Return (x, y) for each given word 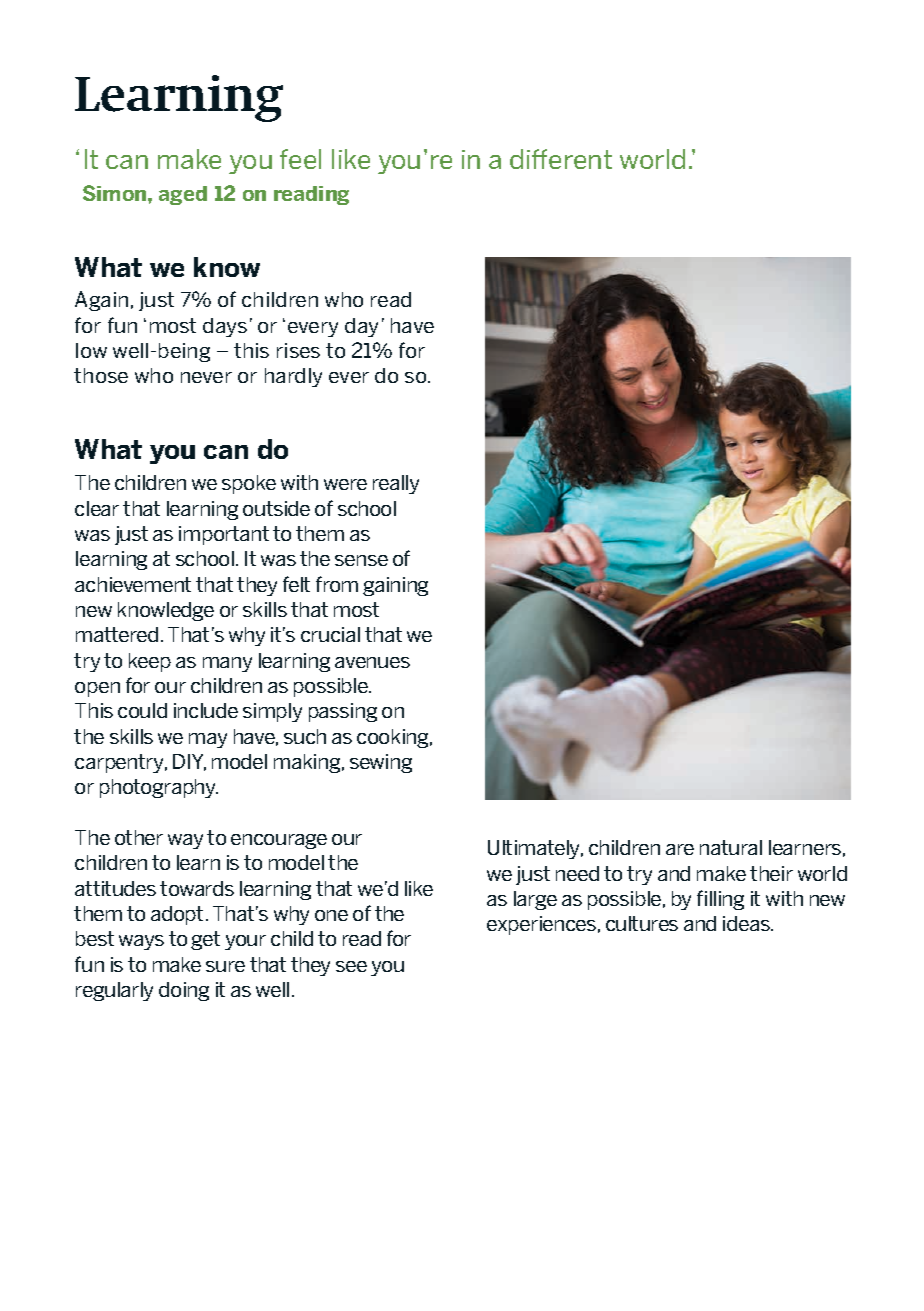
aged (183, 195)
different (561, 159)
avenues (372, 662)
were (345, 484)
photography (159, 788)
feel (300, 159)
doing (184, 991)
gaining (395, 586)
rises (298, 350)
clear (97, 508)
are (680, 849)
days (225, 327)
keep (150, 662)
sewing (381, 763)
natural (731, 847)
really (396, 484)
